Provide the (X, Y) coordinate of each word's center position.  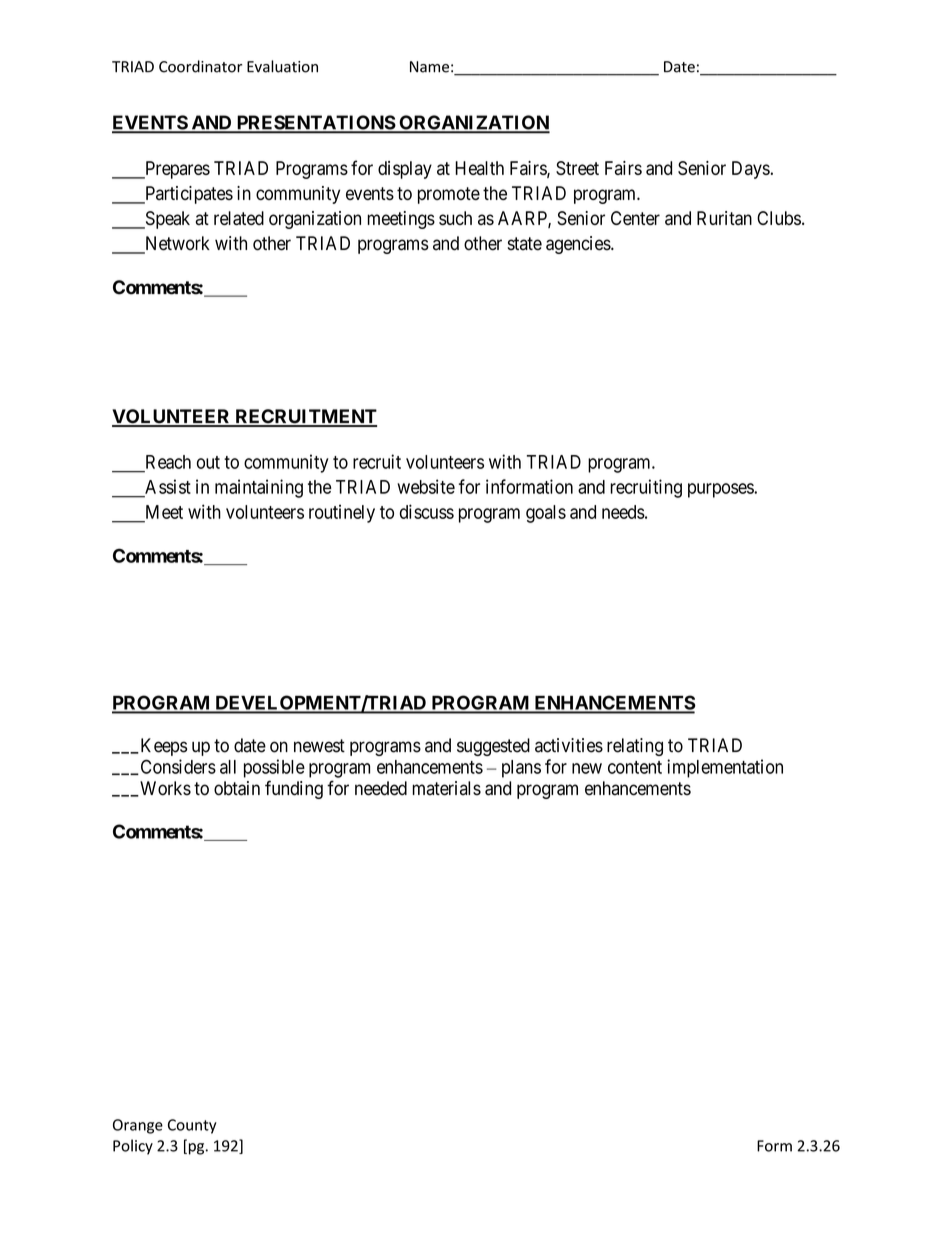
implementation (725, 768)
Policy (133, 1147)
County (192, 1126)
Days (751, 170)
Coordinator (200, 66)
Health (479, 168)
